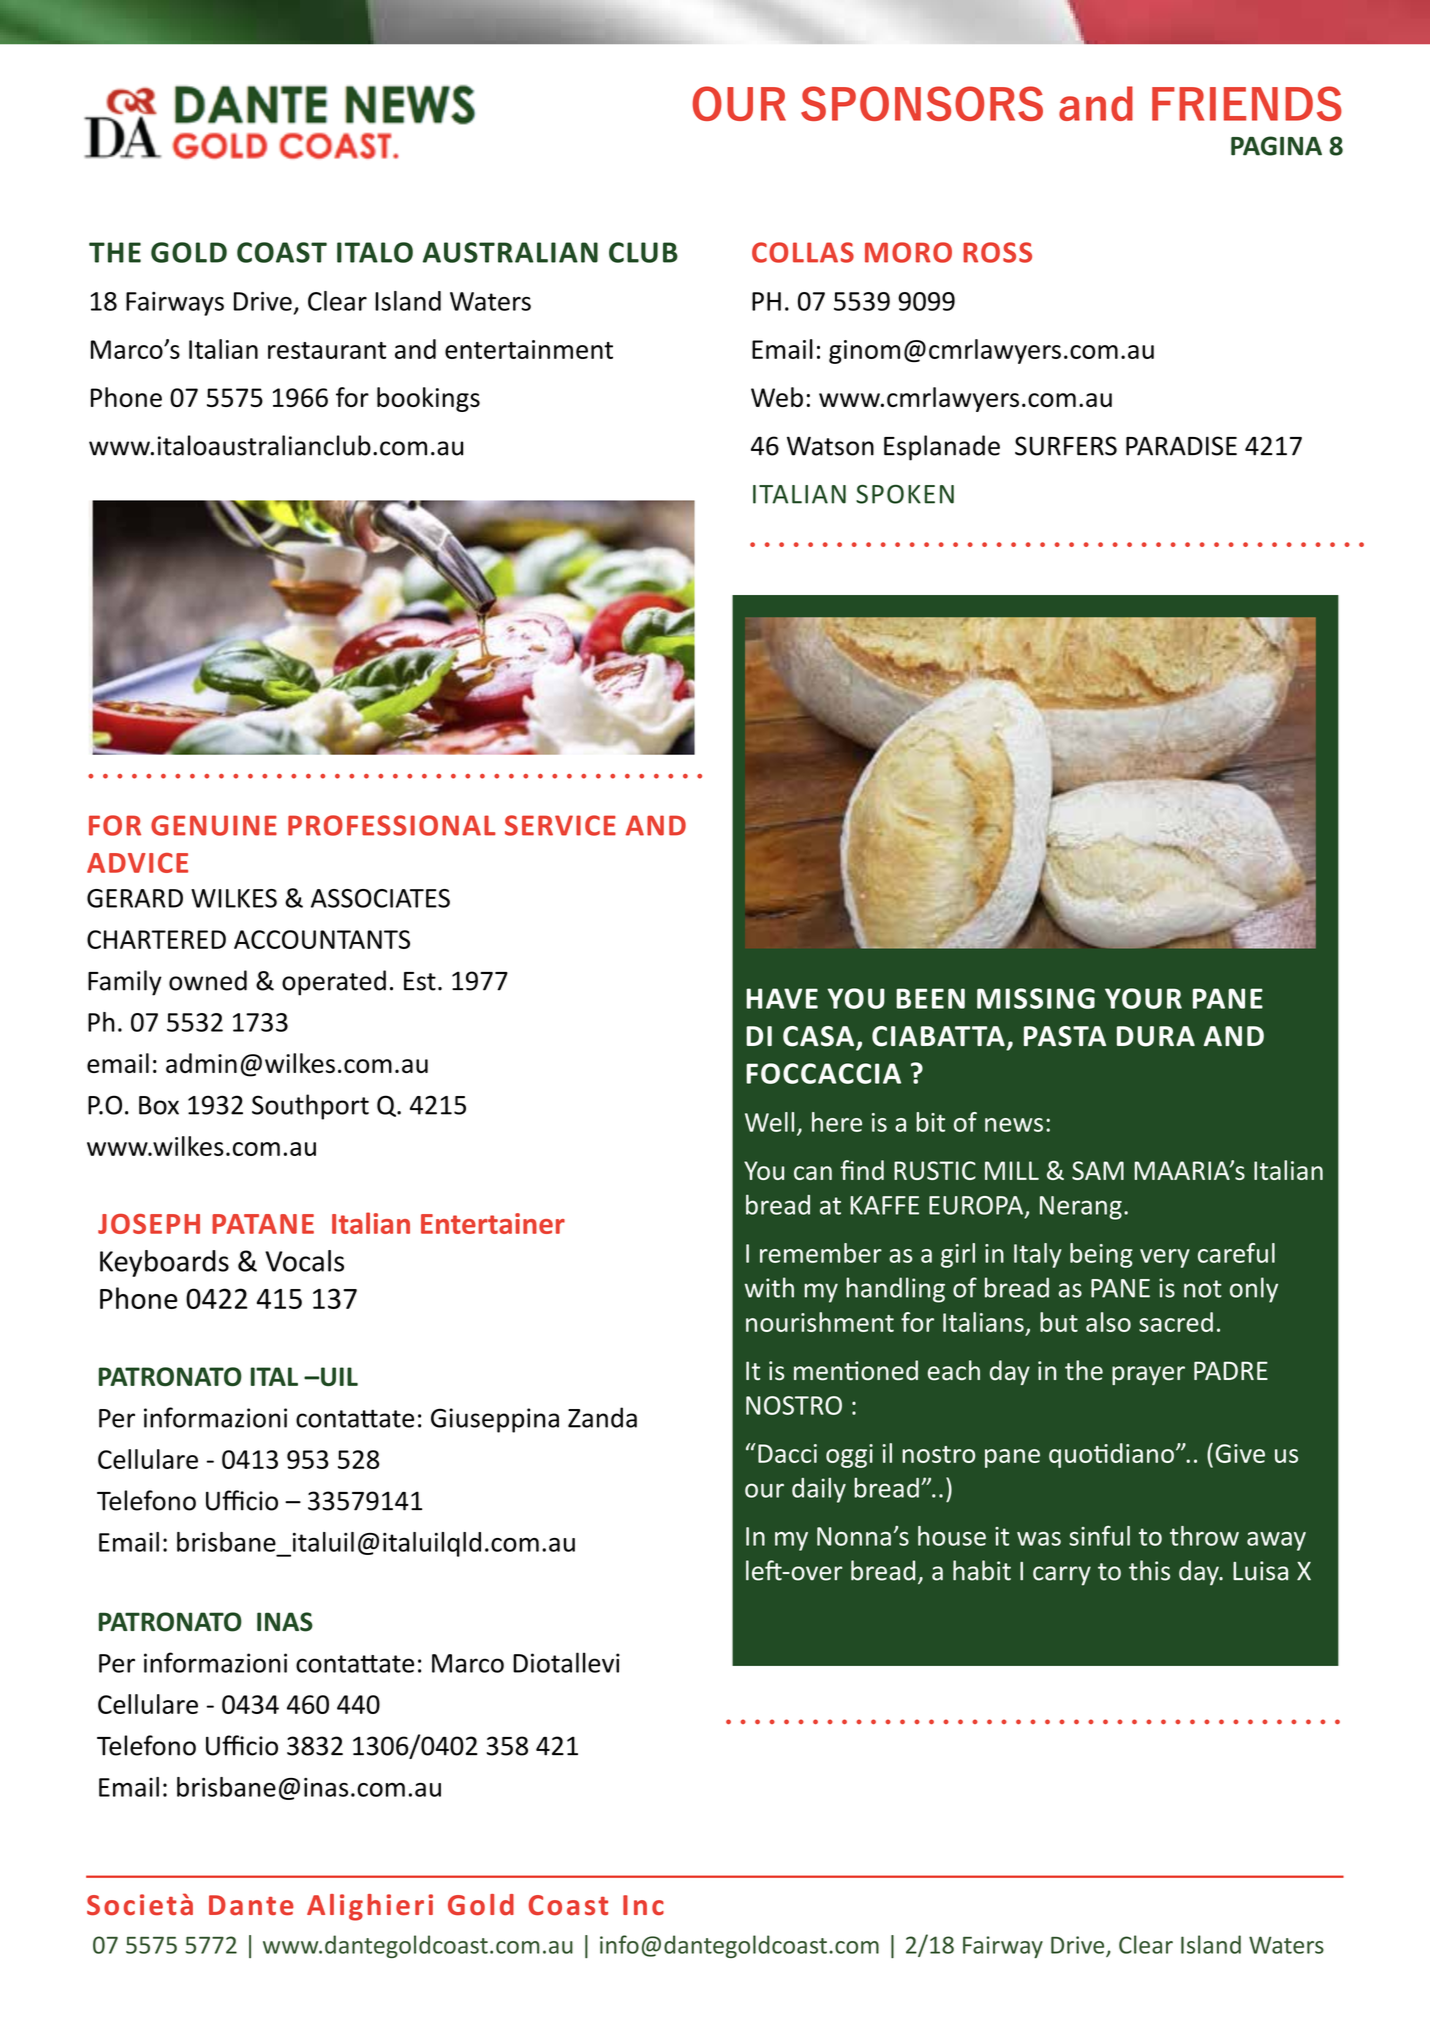 The width and height of the screenshot is (1430, 2022). Describe the element at coordinates (830, 446) in the screenshot. I see `Watson` at that location.
